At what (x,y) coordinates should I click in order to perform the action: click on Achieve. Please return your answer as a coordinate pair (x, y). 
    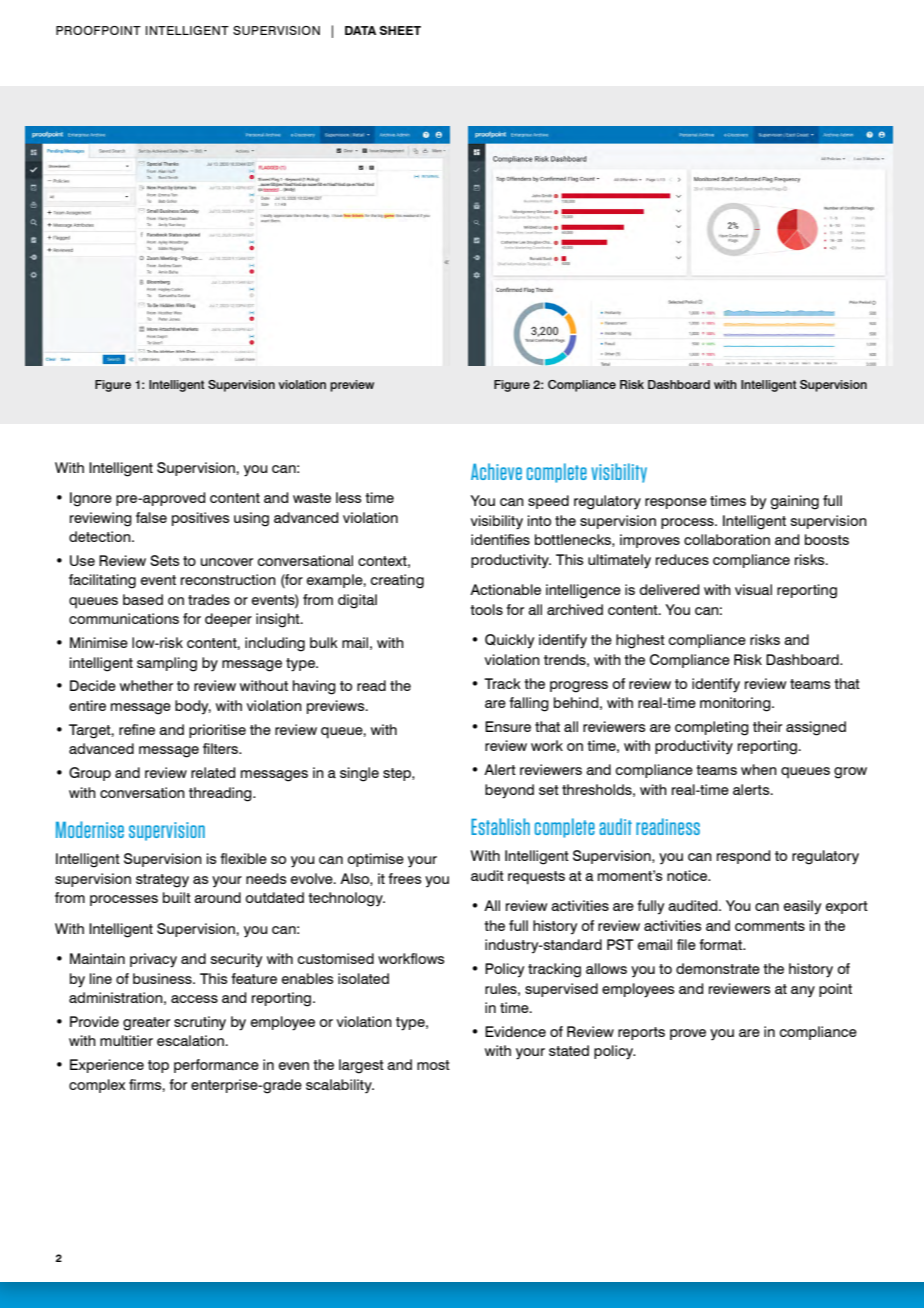
    Looking at the image, I should click on (496, 471).
